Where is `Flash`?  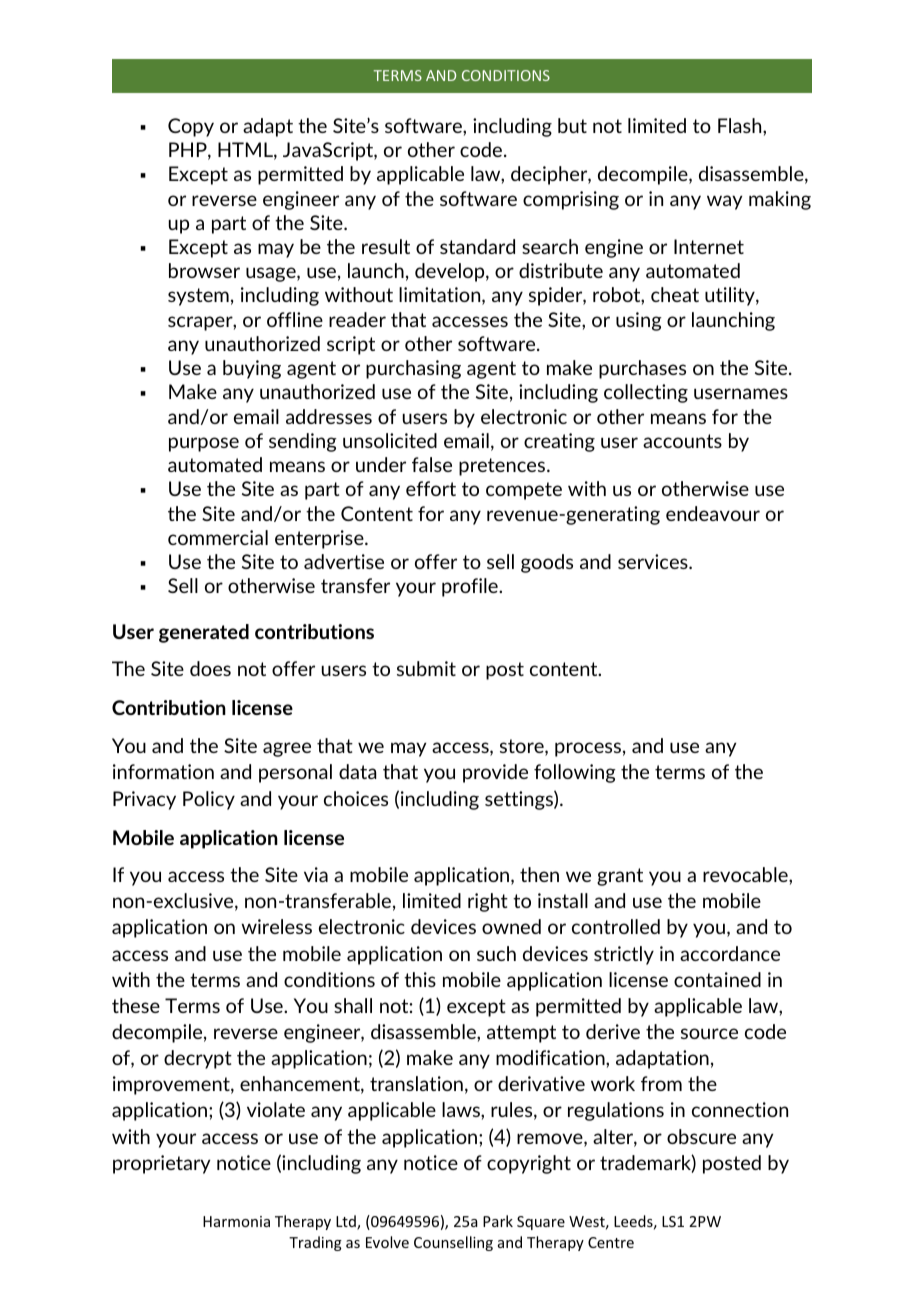 Flash is located at coordinates (741, 125).
